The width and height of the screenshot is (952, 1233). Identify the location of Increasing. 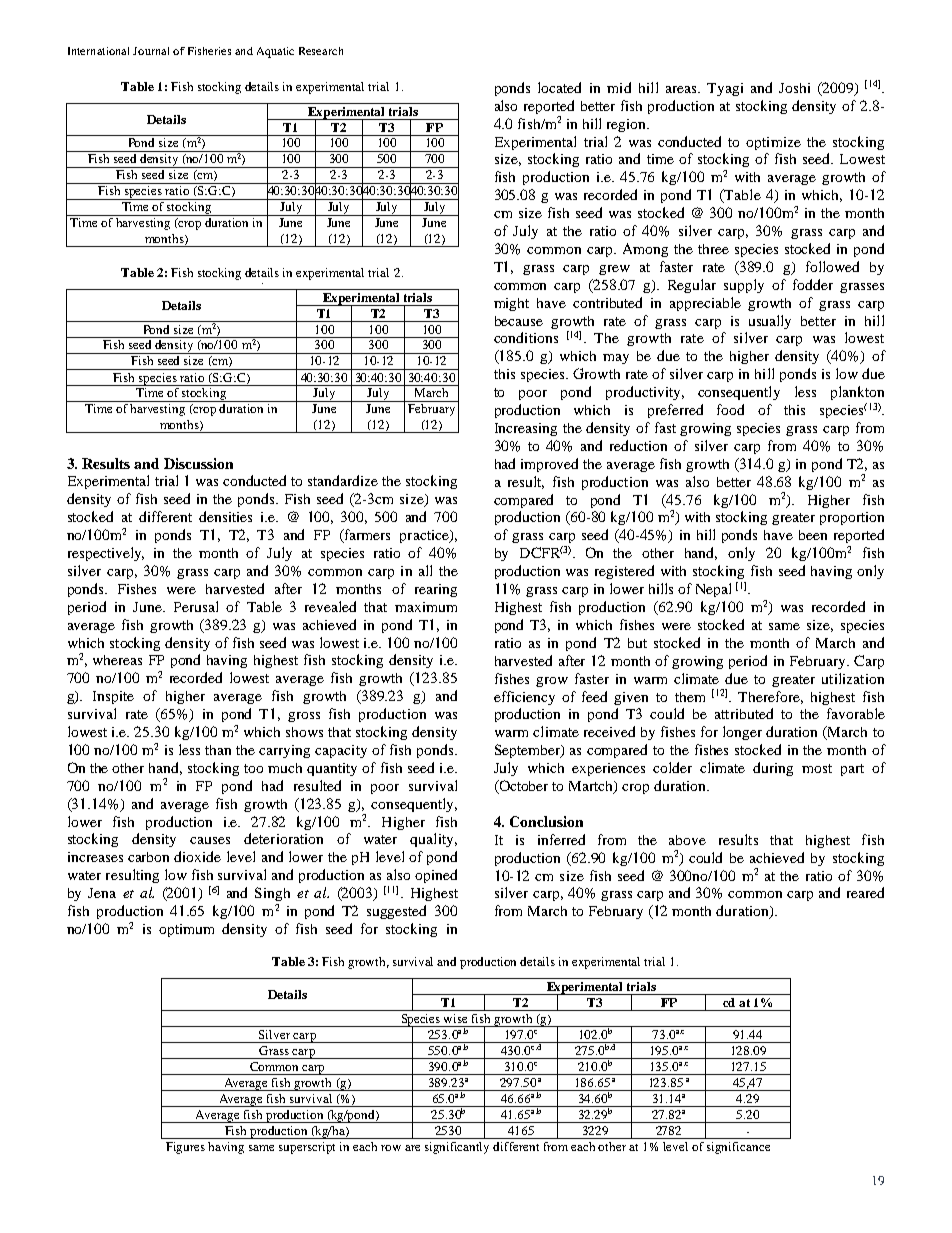
(526, 429).
